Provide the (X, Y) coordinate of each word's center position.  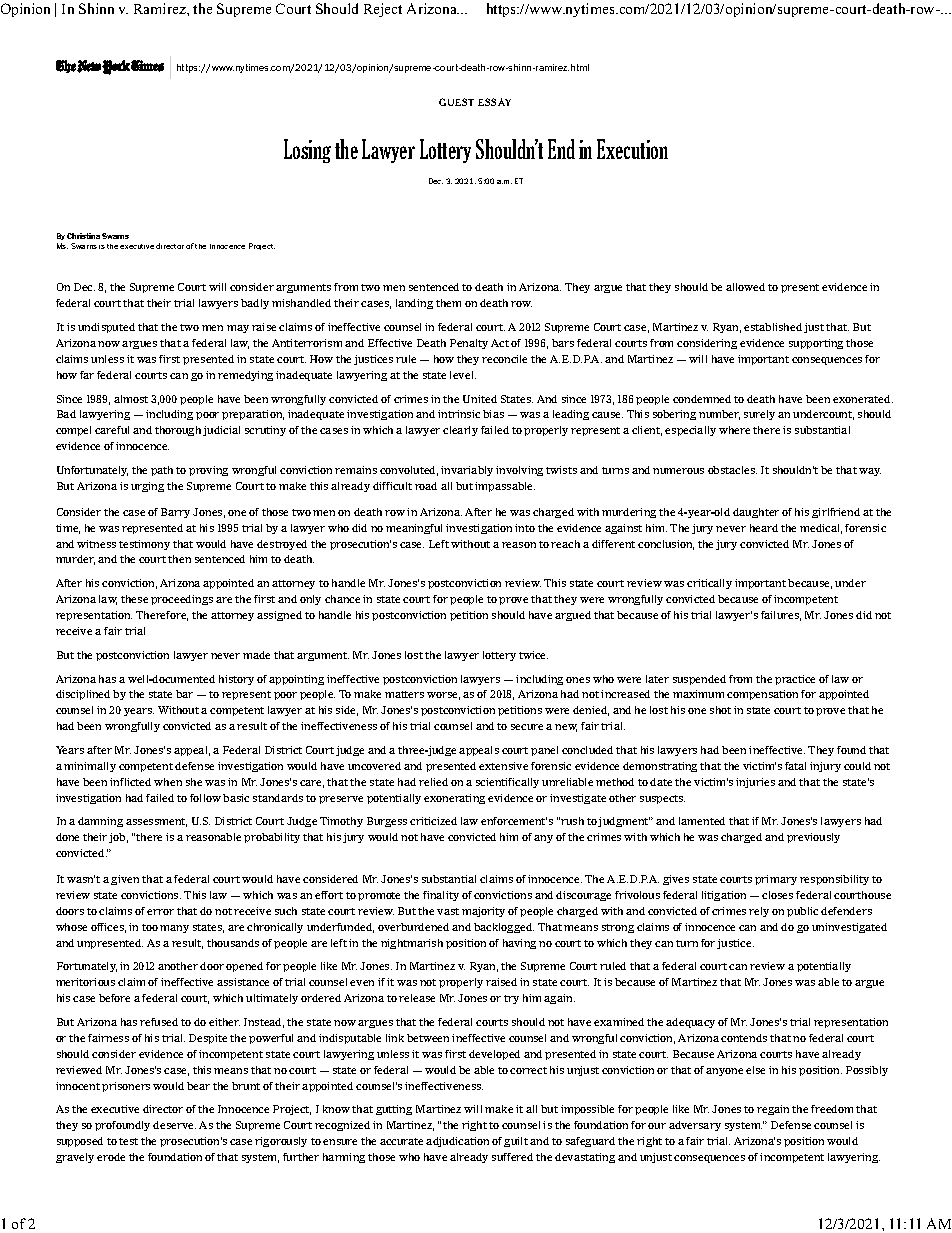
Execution (632, 149)
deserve (174, 1125)
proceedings (182, 600)
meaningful (414, 529)
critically (709, 584)
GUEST (456, 102)
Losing (307, 151)
